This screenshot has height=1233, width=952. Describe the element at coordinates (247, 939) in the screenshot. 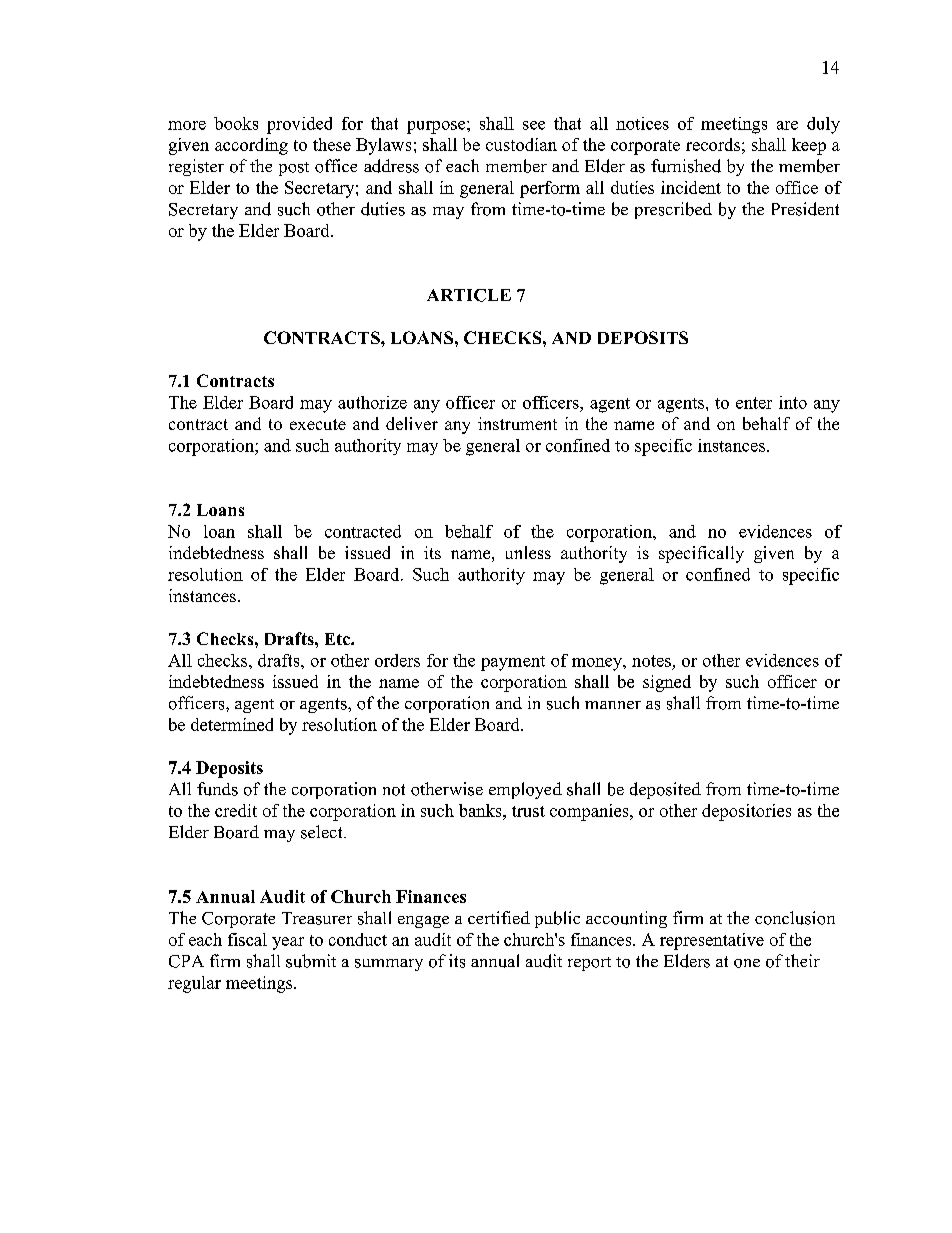

I see `fiscal` at that location.
